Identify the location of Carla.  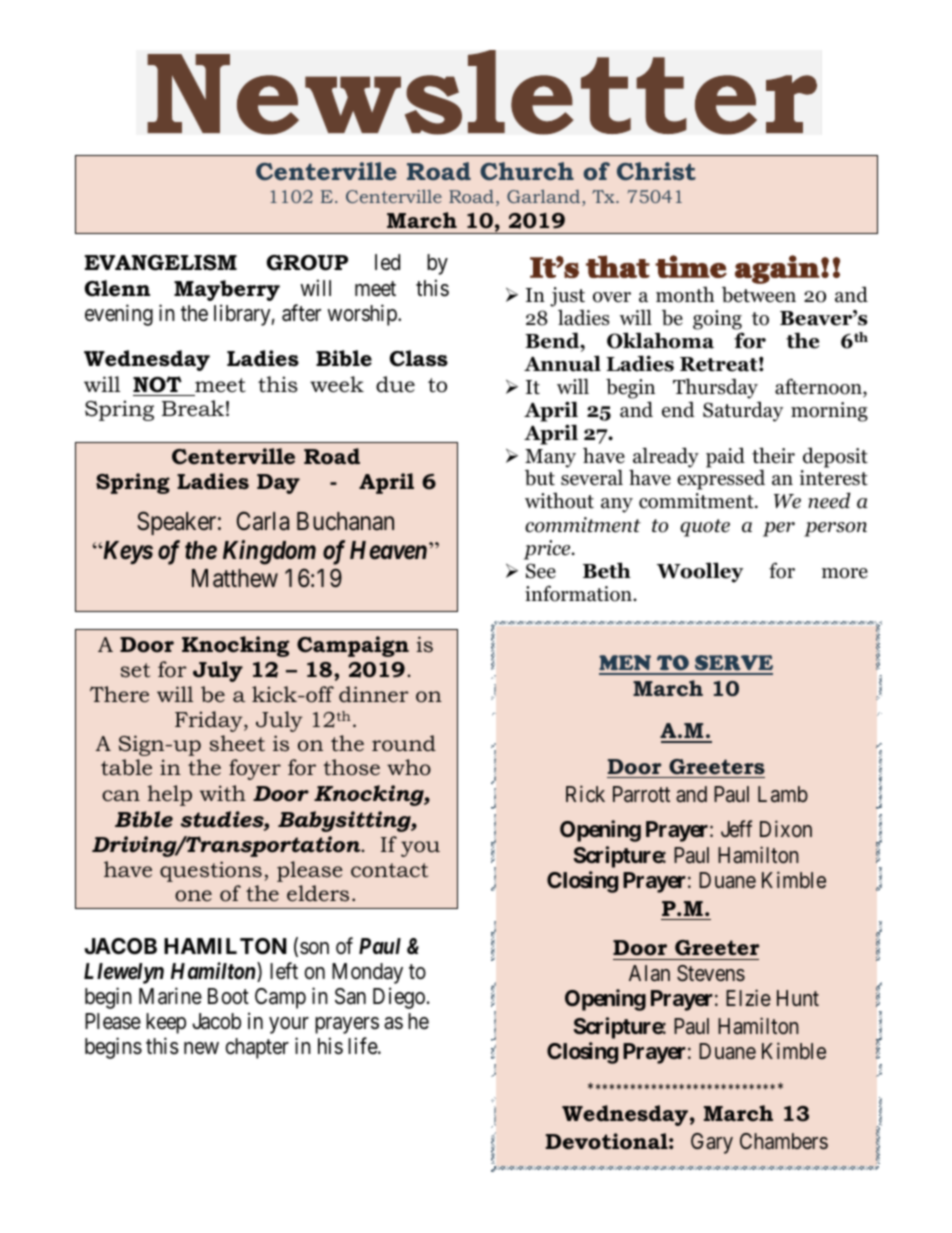
(263, 521).
